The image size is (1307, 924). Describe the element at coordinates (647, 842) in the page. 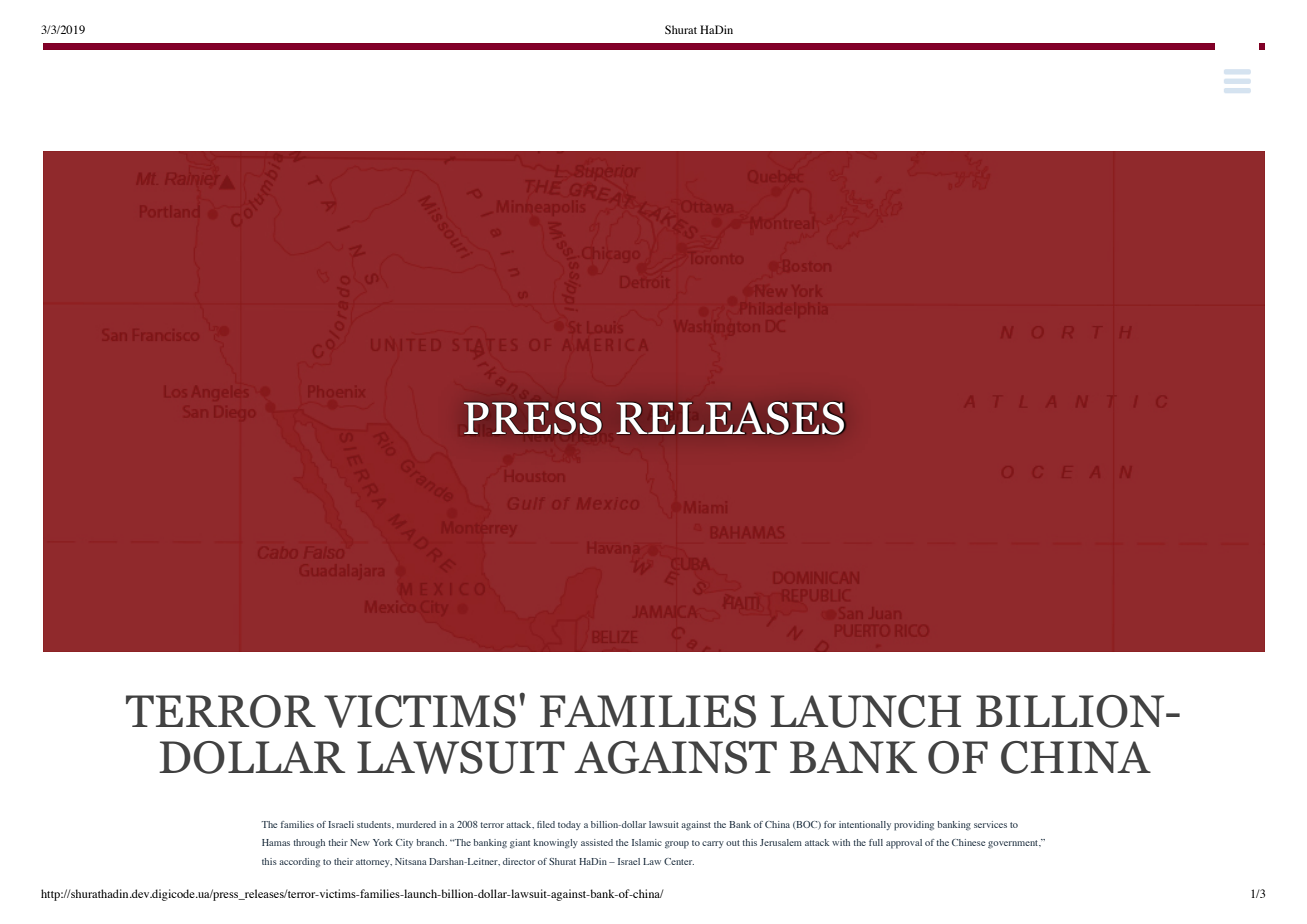

I see `Islamic` at that location.
